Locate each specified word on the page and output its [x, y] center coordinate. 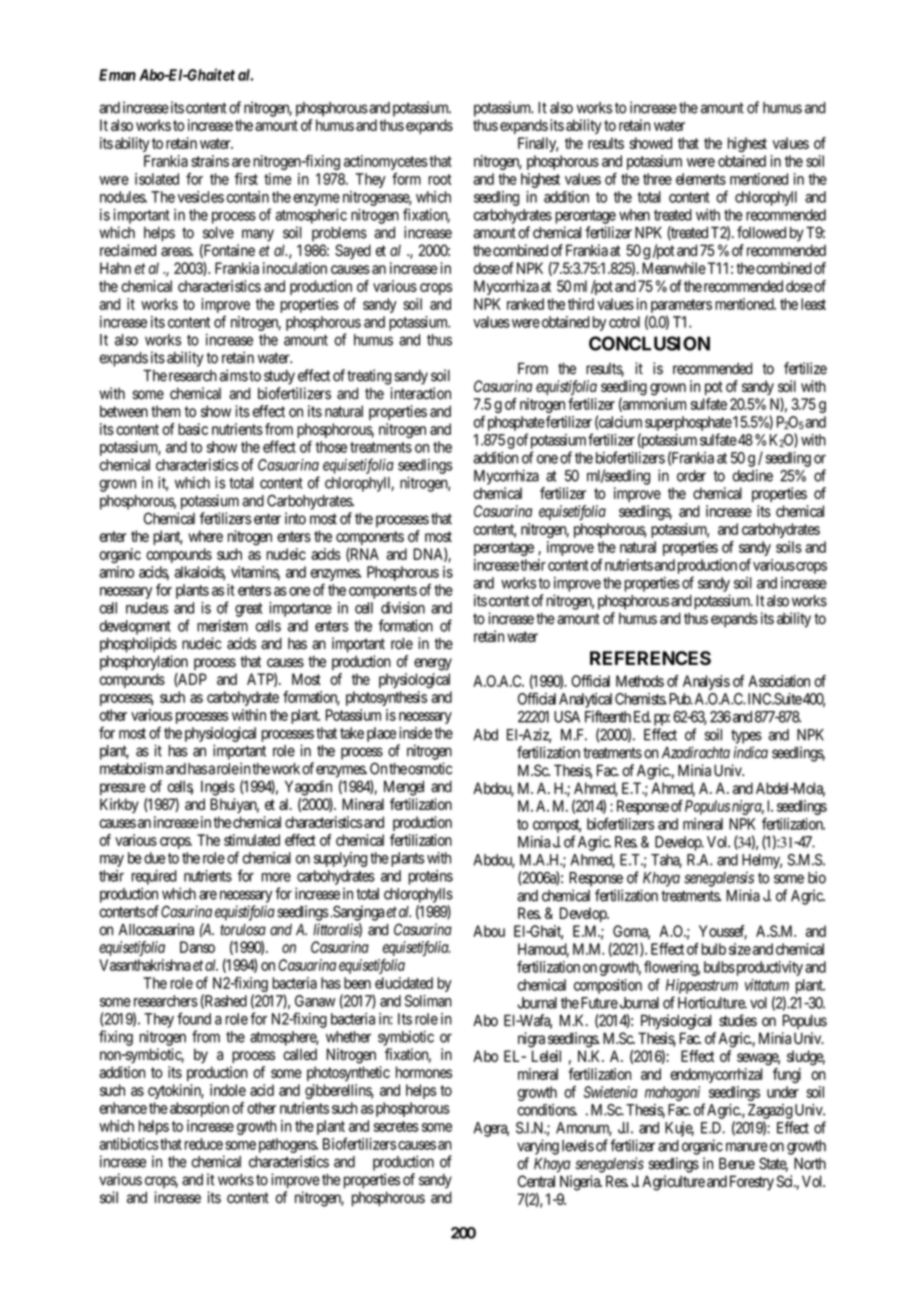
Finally [538, 144]
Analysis [706, 682]
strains [210, 161]
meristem [222, 626]
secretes [396, 1126]
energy [433, 664]
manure [747, 1147]
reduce [204, 1144]
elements [701, 179]
